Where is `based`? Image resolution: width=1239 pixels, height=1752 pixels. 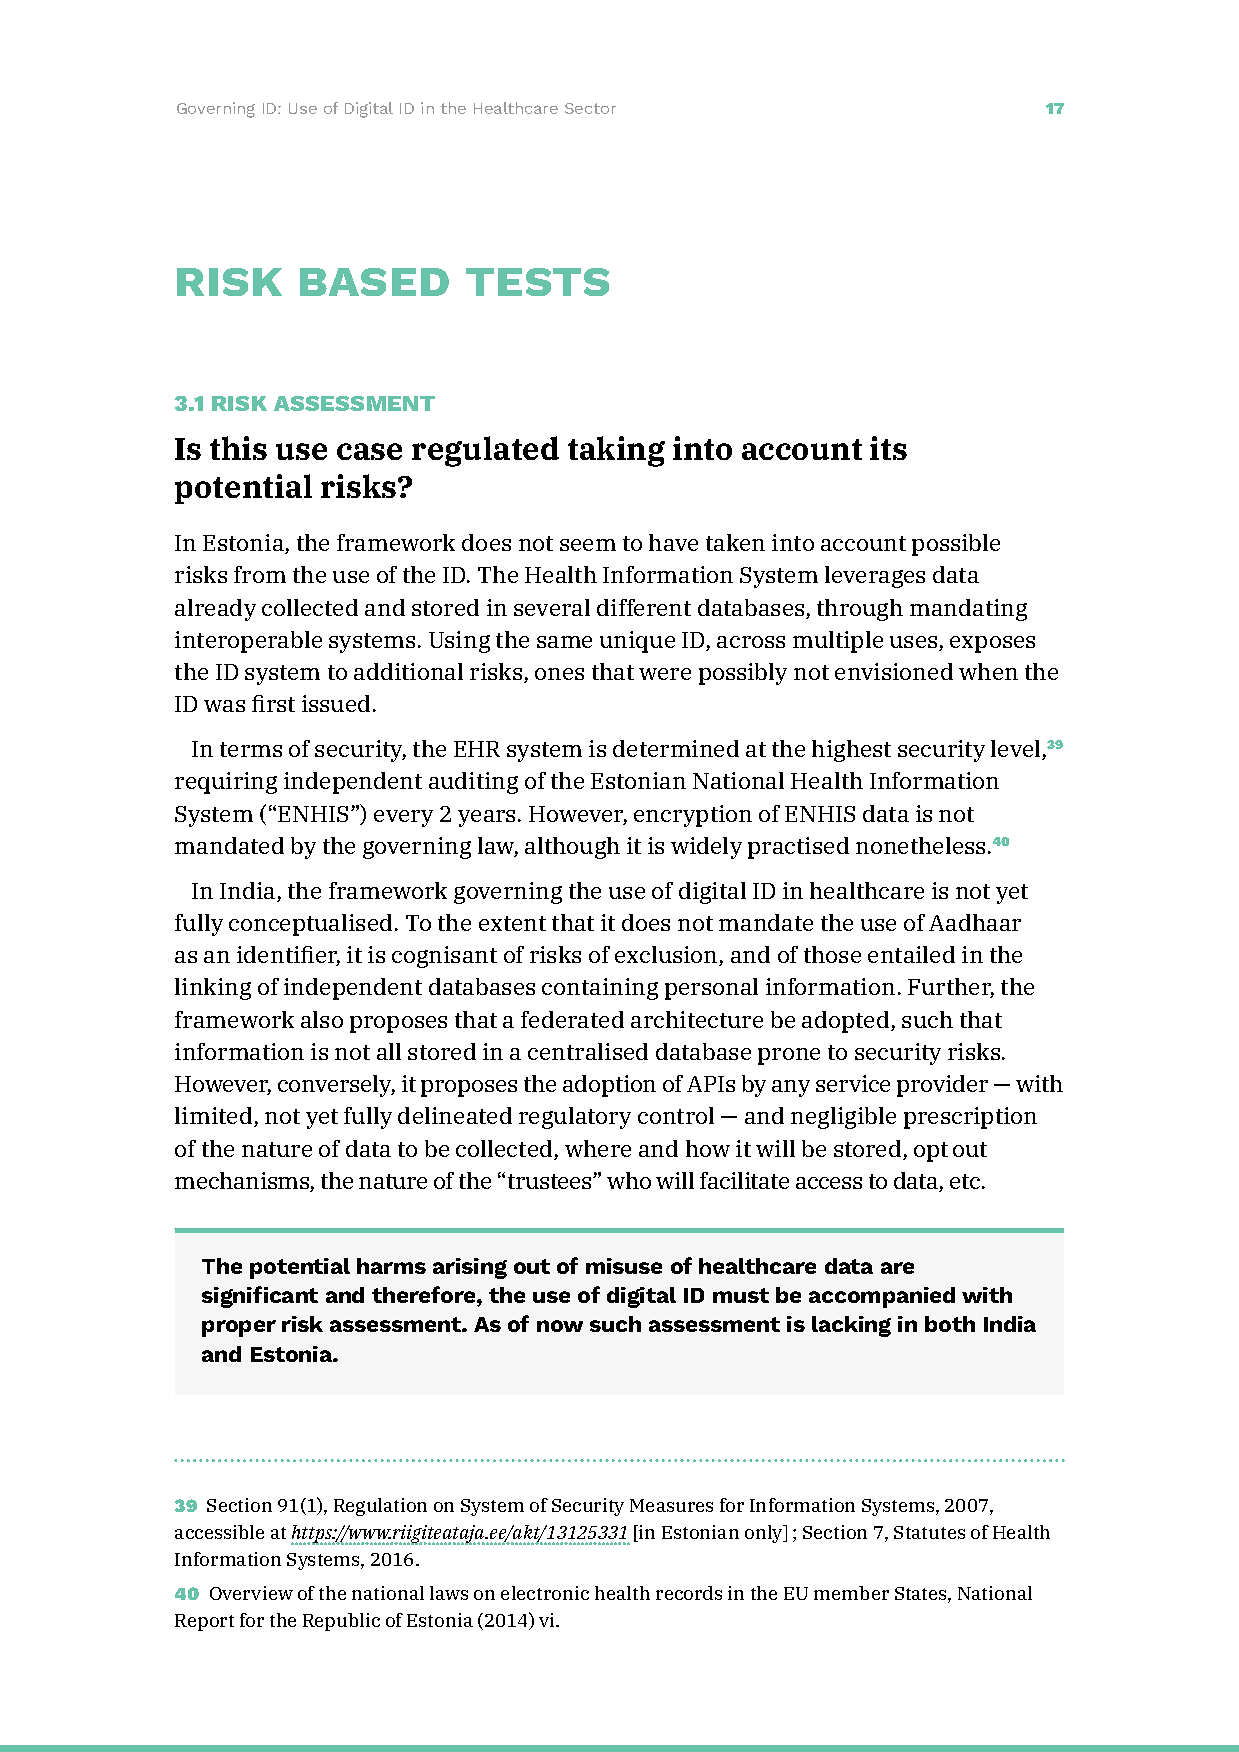 based is located at coordinates (374, 282).
